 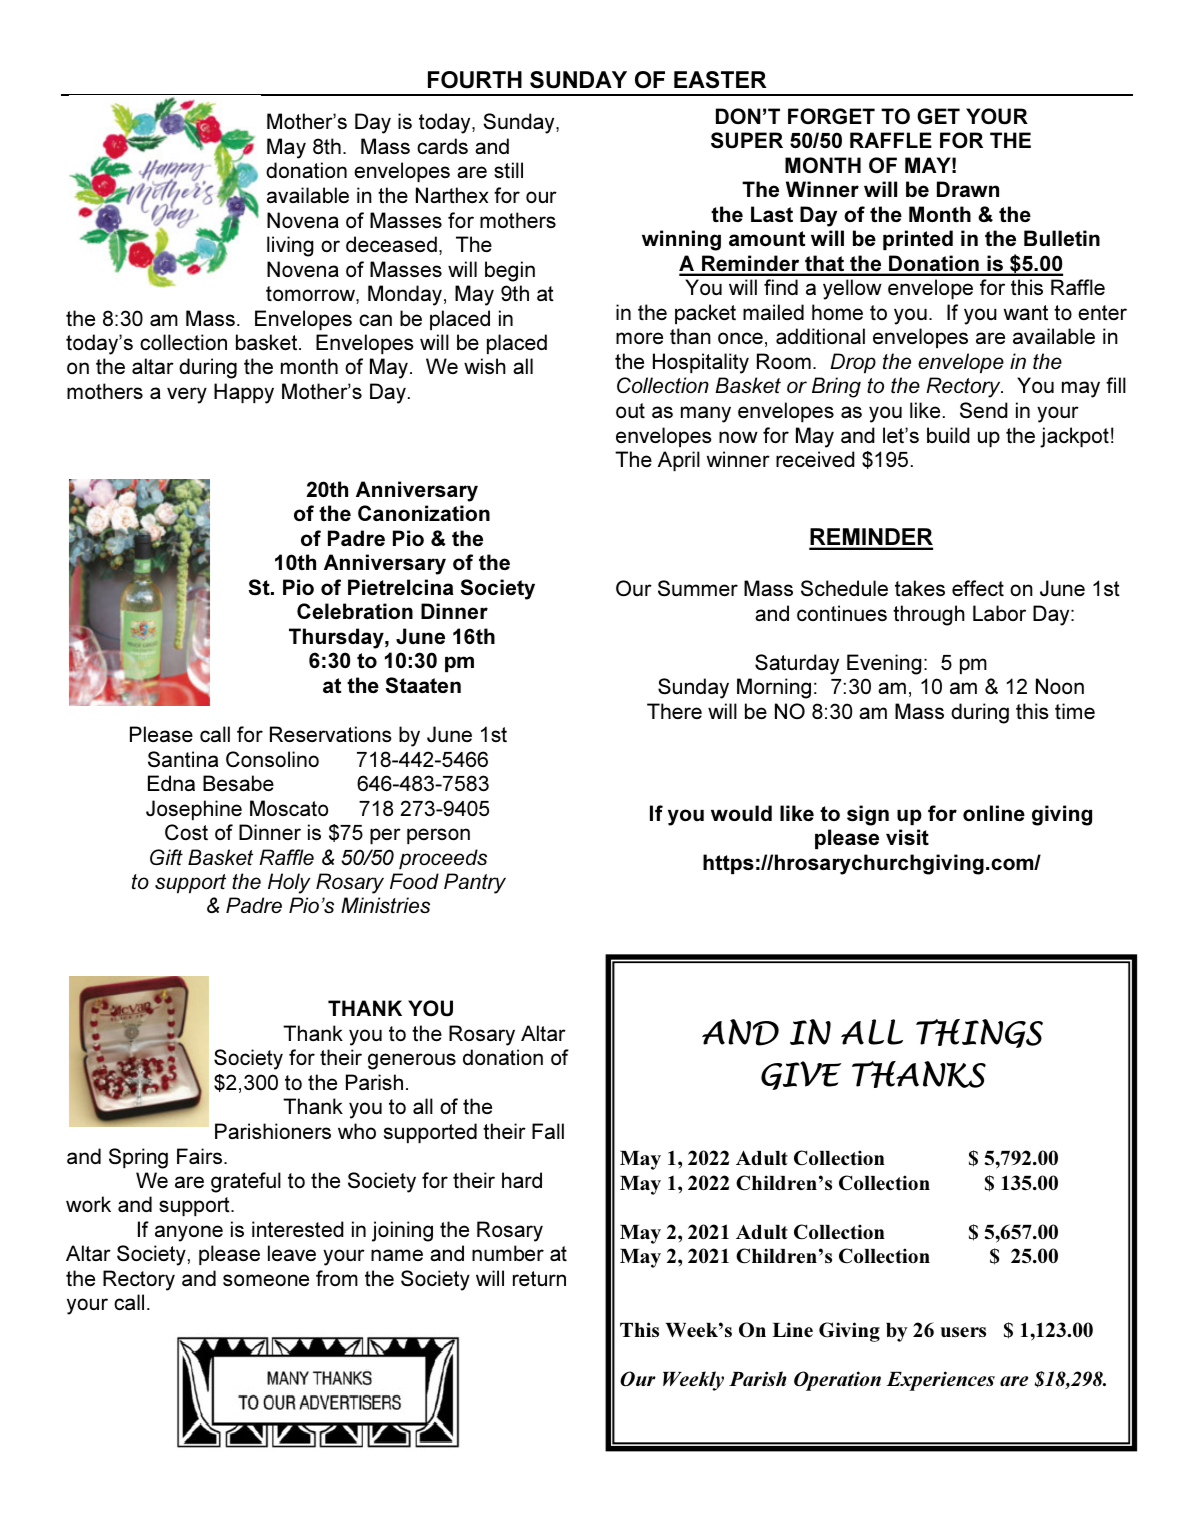 What do you see at coordinates (171, 783) in the page?
I see `Edna` at bounding box center [171, 783].
